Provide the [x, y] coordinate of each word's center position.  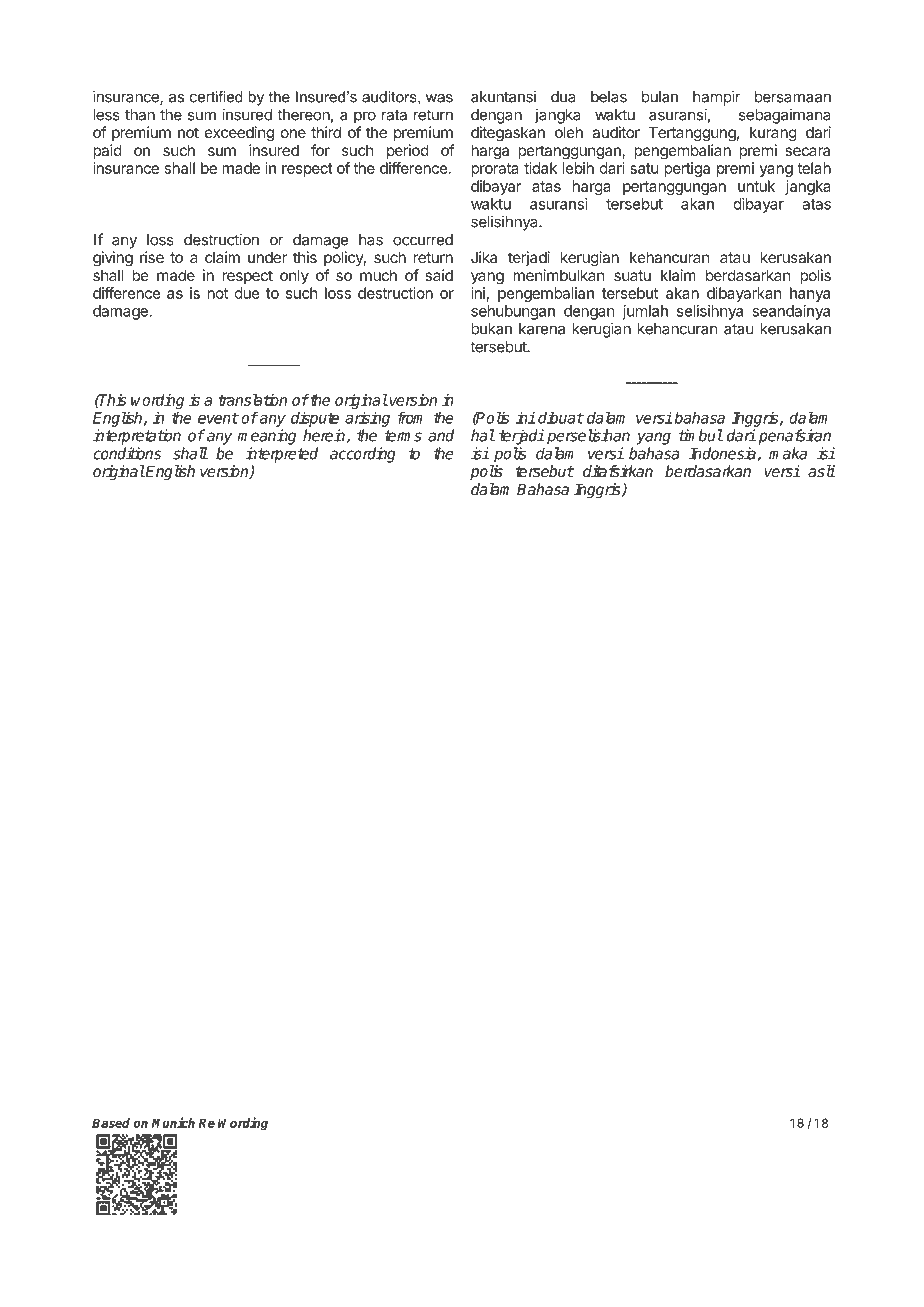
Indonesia [723, 454]
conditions [127, 453]
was [439, 98]
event [218, 418]
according [363, 455]
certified [216, 97]
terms [403, 436]
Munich [173, 1122]
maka [788, 453]
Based [111, 1123]
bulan [660, 97]
